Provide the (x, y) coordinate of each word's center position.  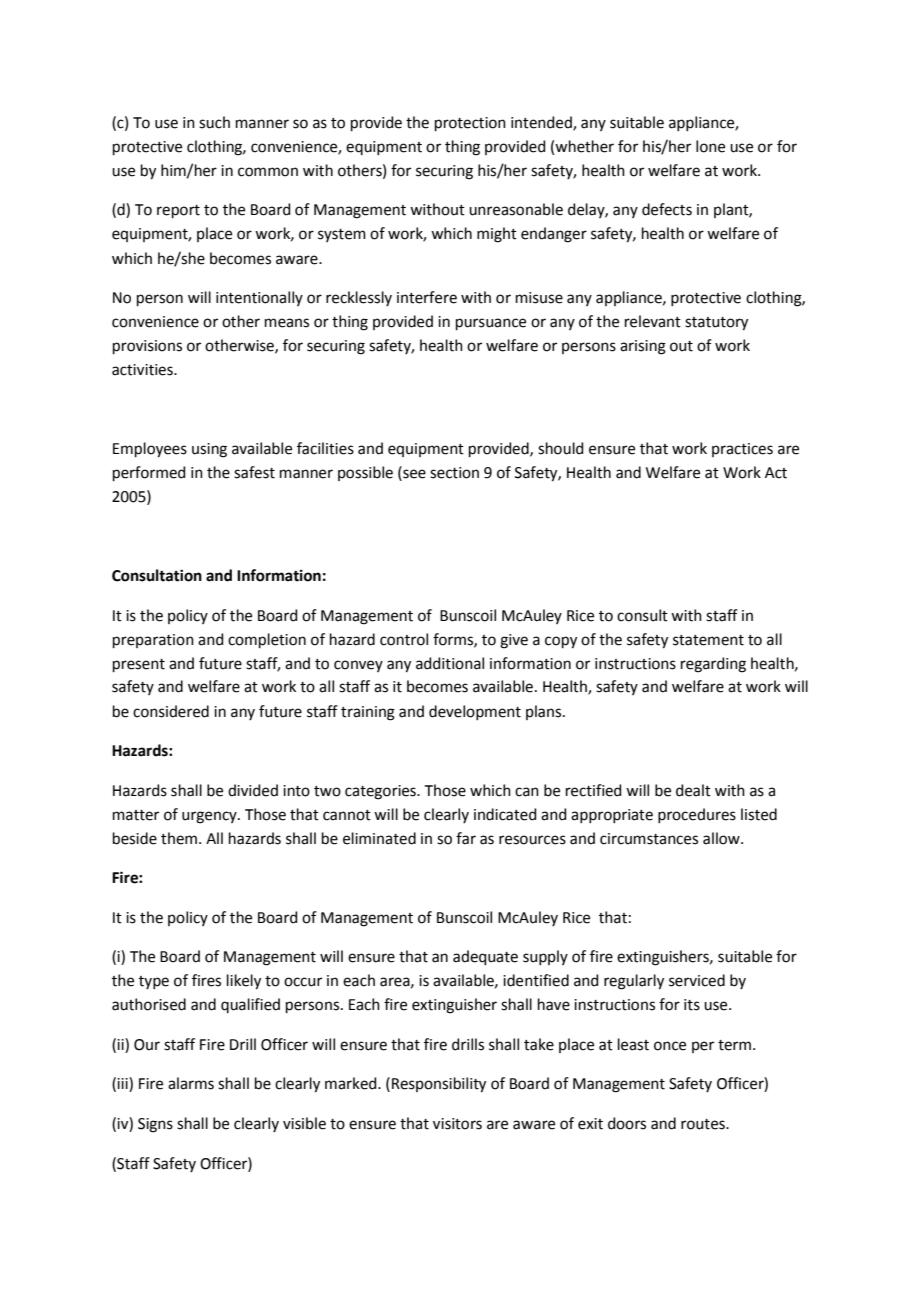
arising (643, 347)
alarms (191, 1083)
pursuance (491, 324)
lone (710, 146)
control (404, 639)
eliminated (379, 838)
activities (143, 370)
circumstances (649, 839)
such (214, 122)
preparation (153, 641)
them (179, 838)
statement (708, 640)
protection (470, 124)
